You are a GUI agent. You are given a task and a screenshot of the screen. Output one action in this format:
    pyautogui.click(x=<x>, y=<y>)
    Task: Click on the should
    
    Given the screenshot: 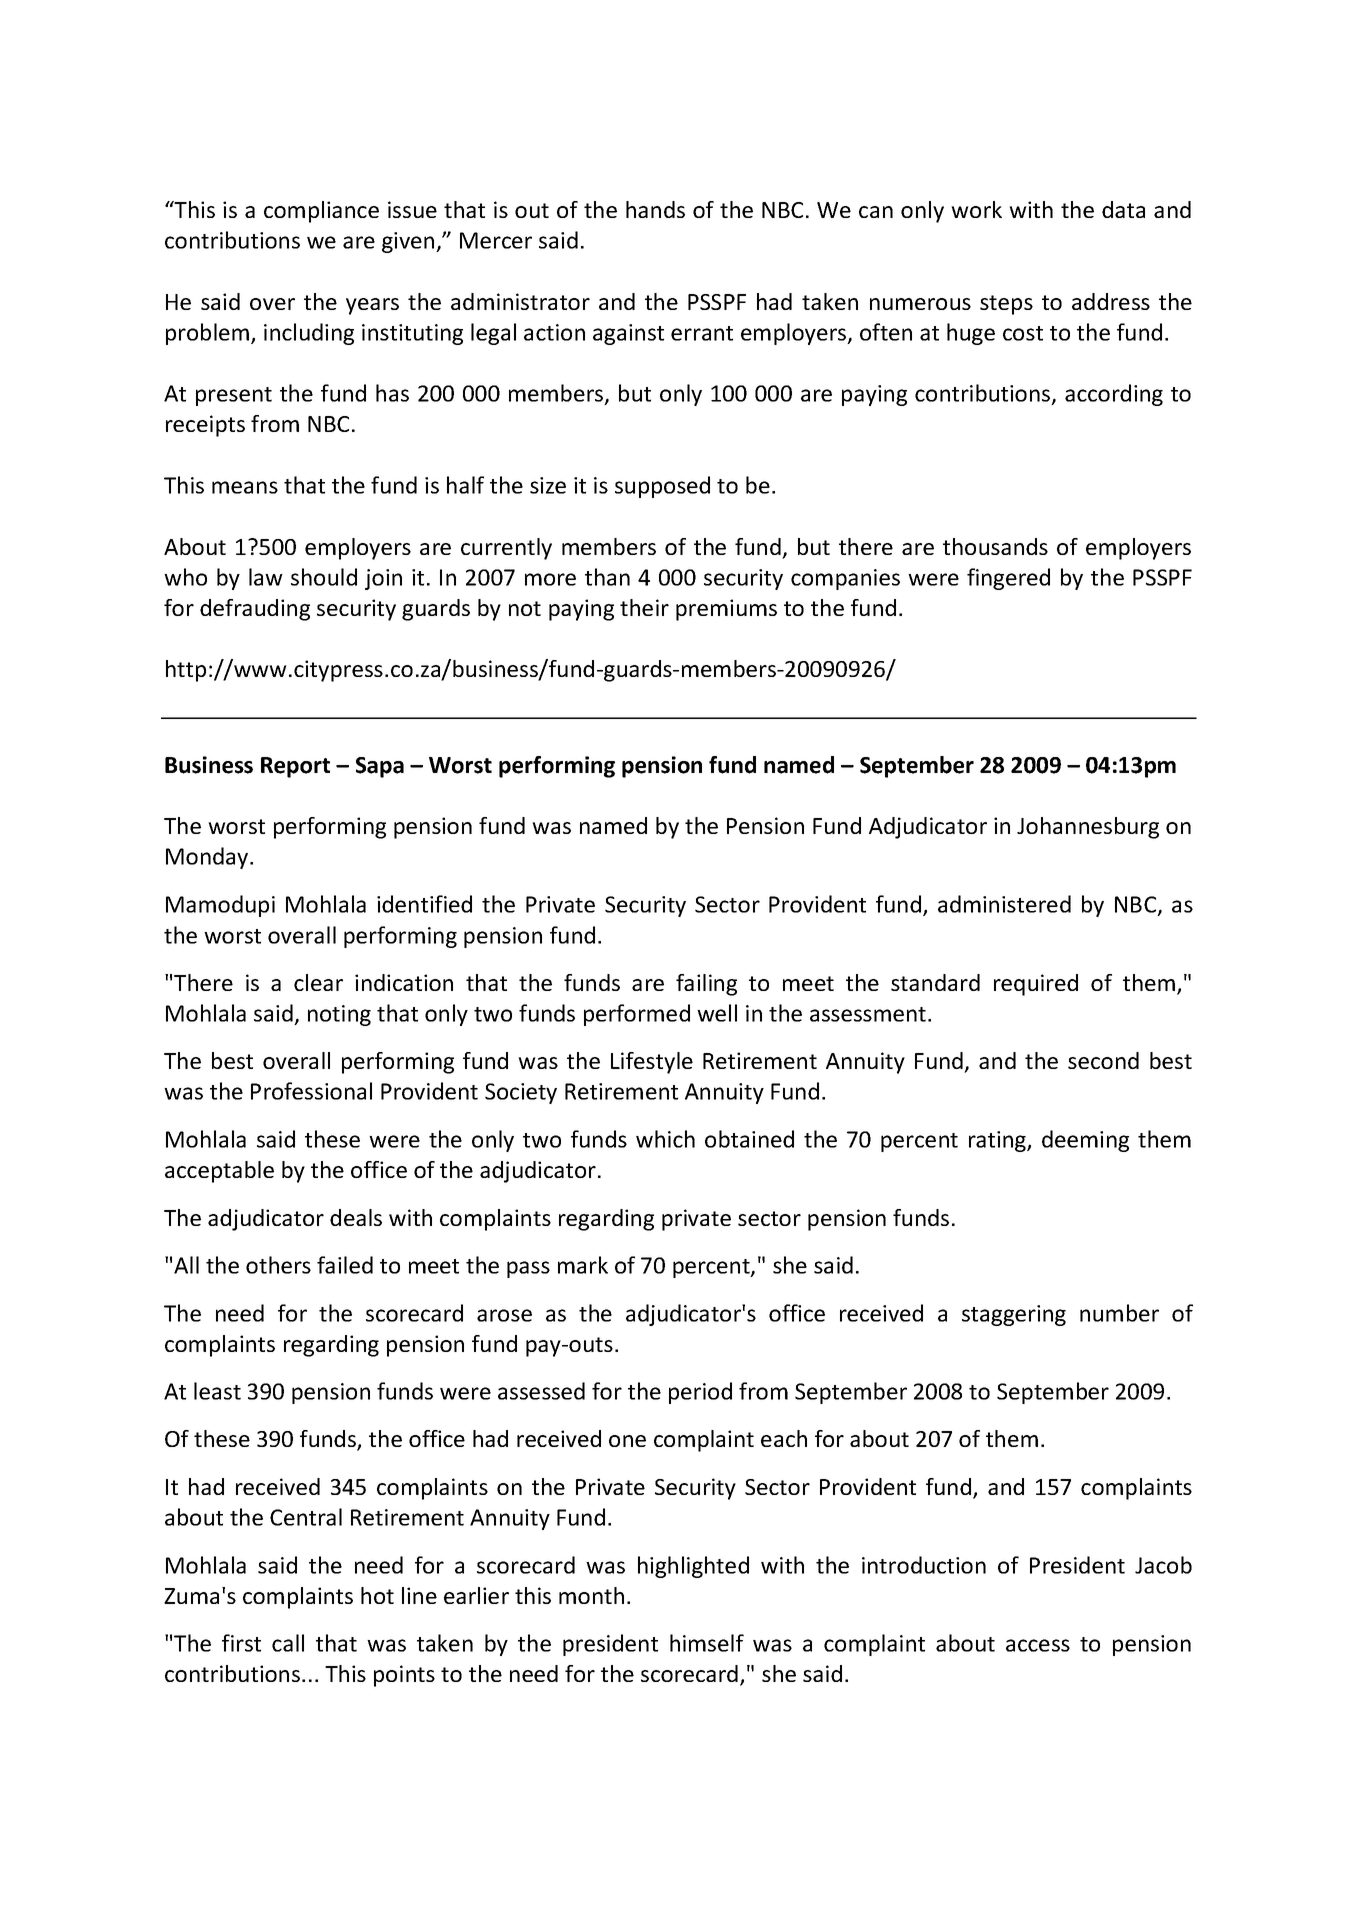 What is the action you would take?
    pyautogui.click(x=324, y=577)
